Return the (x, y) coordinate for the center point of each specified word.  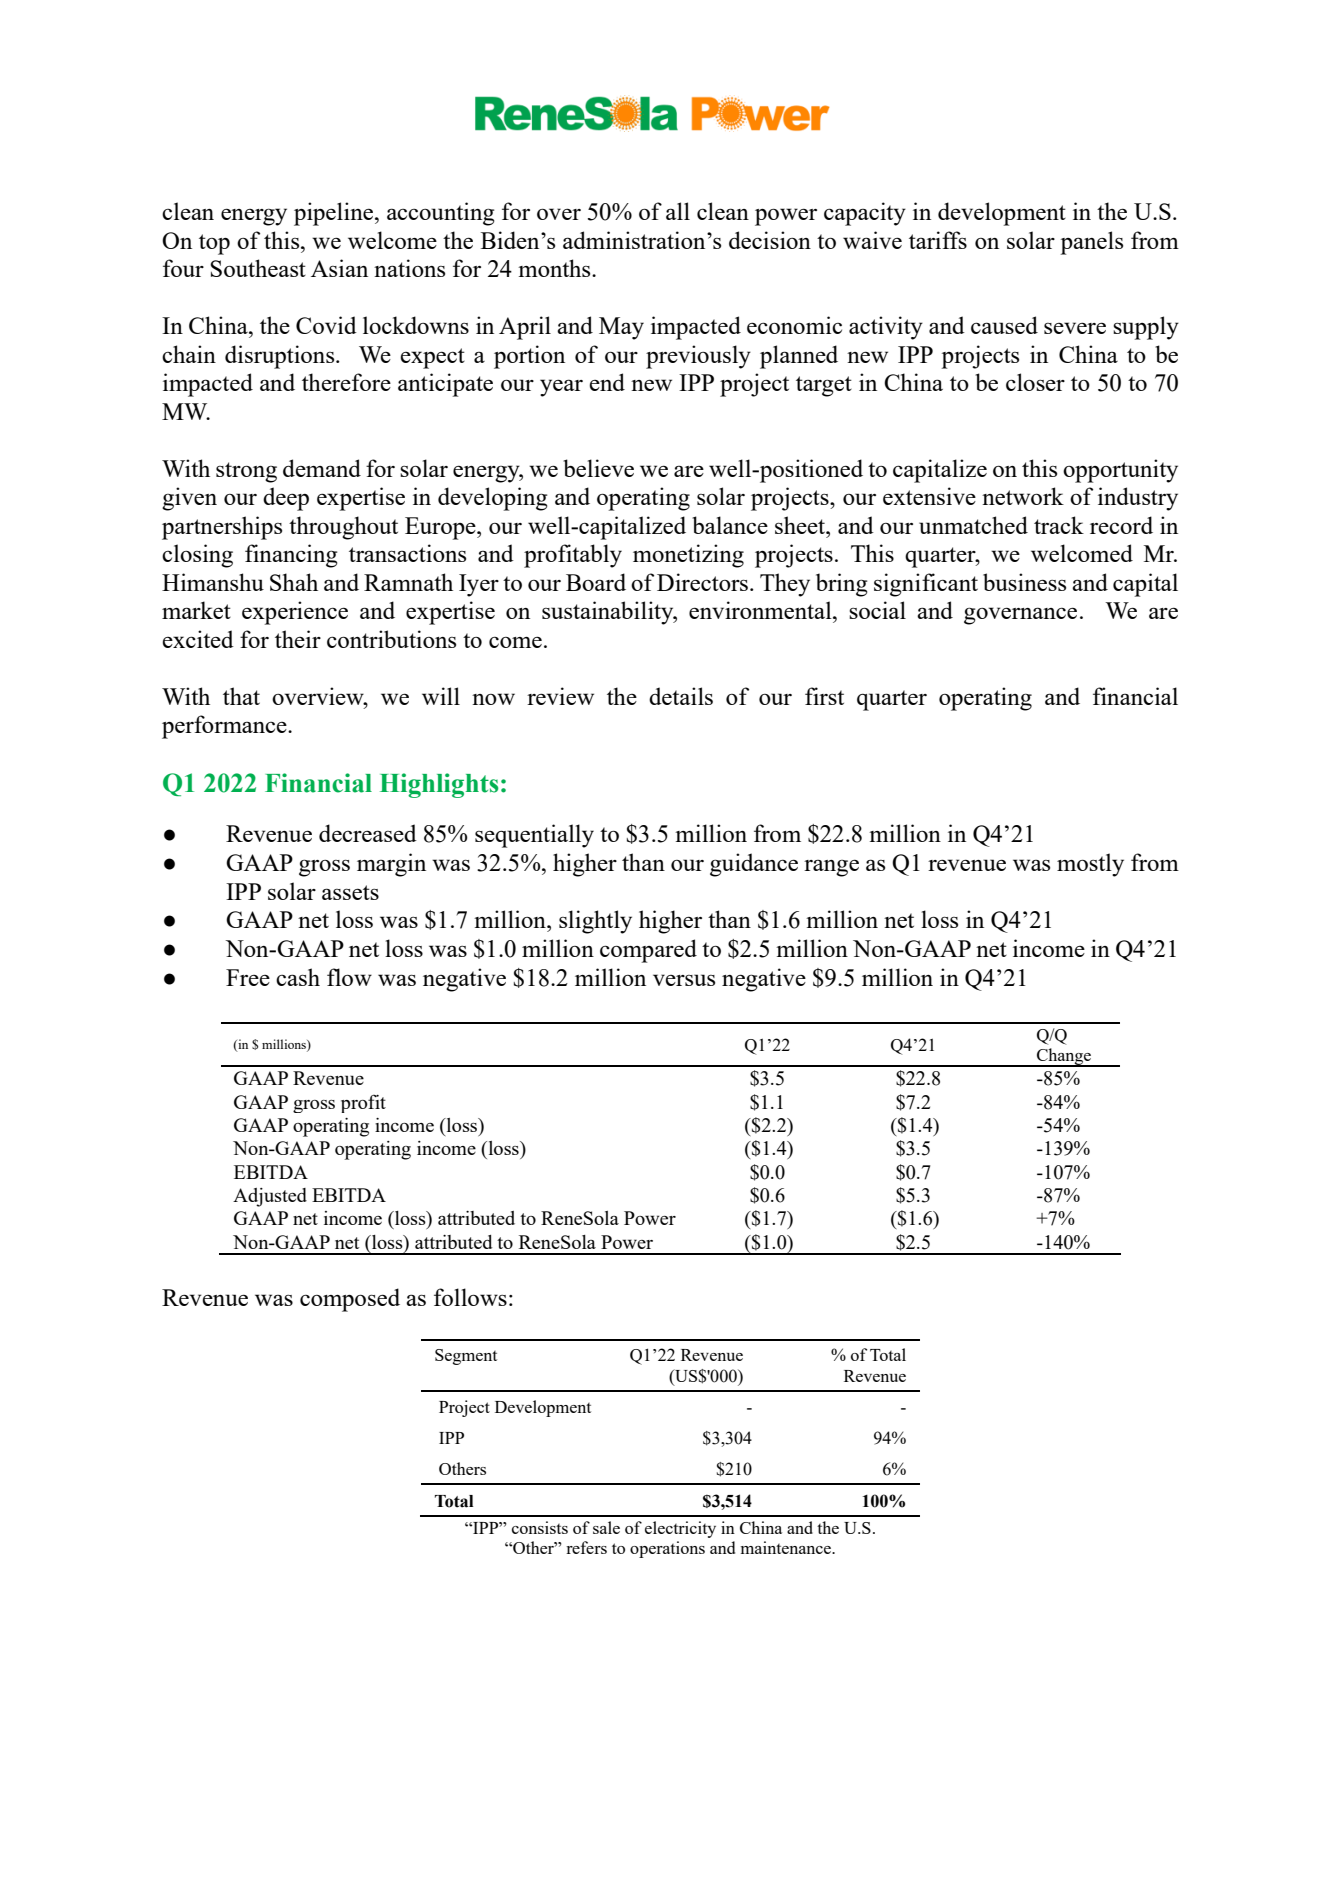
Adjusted (270, 1197)
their (298, 639)
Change (1064, 1057)
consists (540, 1527)
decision (770, 240)
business (1024, 582)
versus (684, 980)
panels (1091, 243)
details (681, 696)
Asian (339, 268)
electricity (680, 1529)
